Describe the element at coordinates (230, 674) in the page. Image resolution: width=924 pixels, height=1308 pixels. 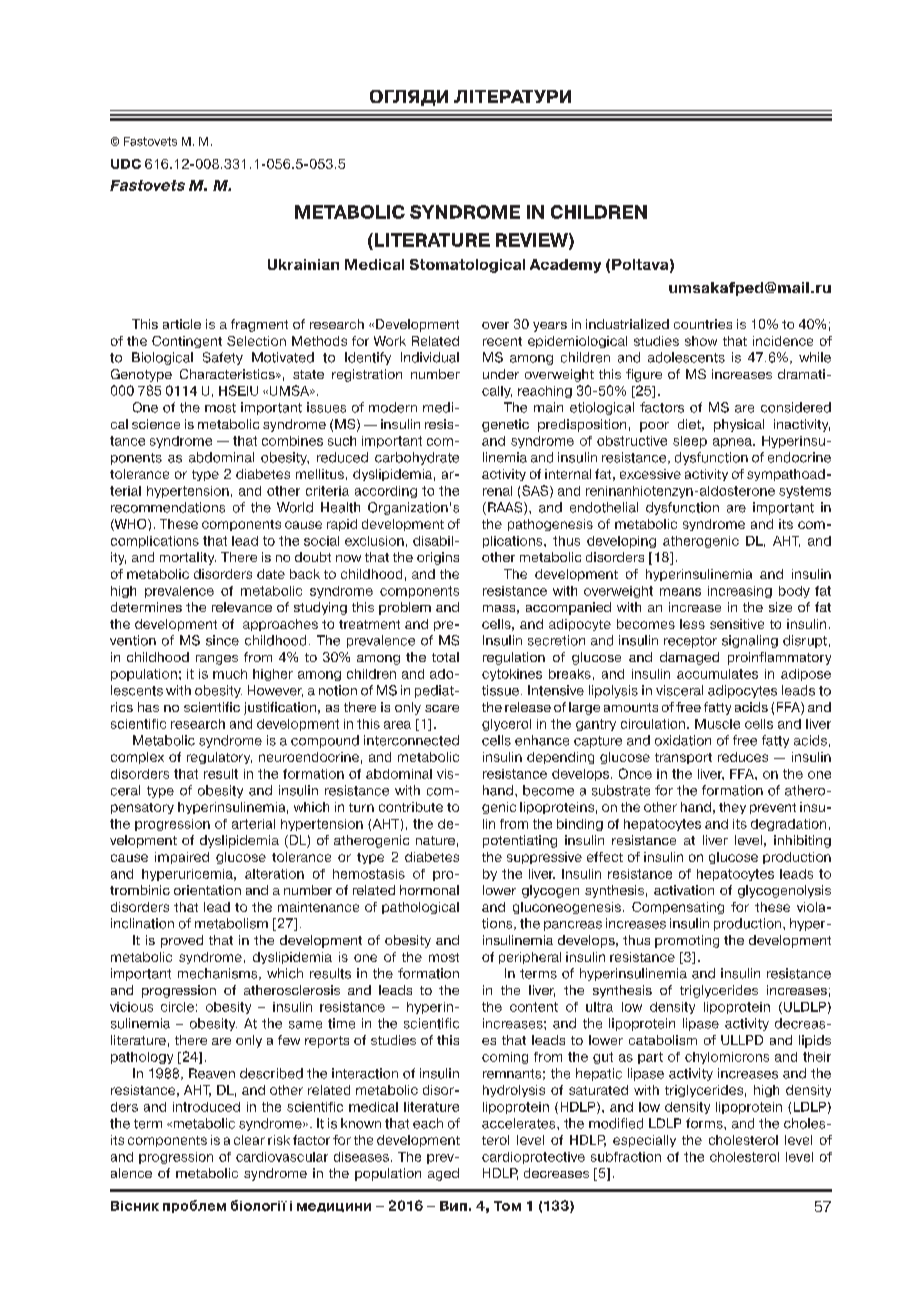
I see `much` at that location.
